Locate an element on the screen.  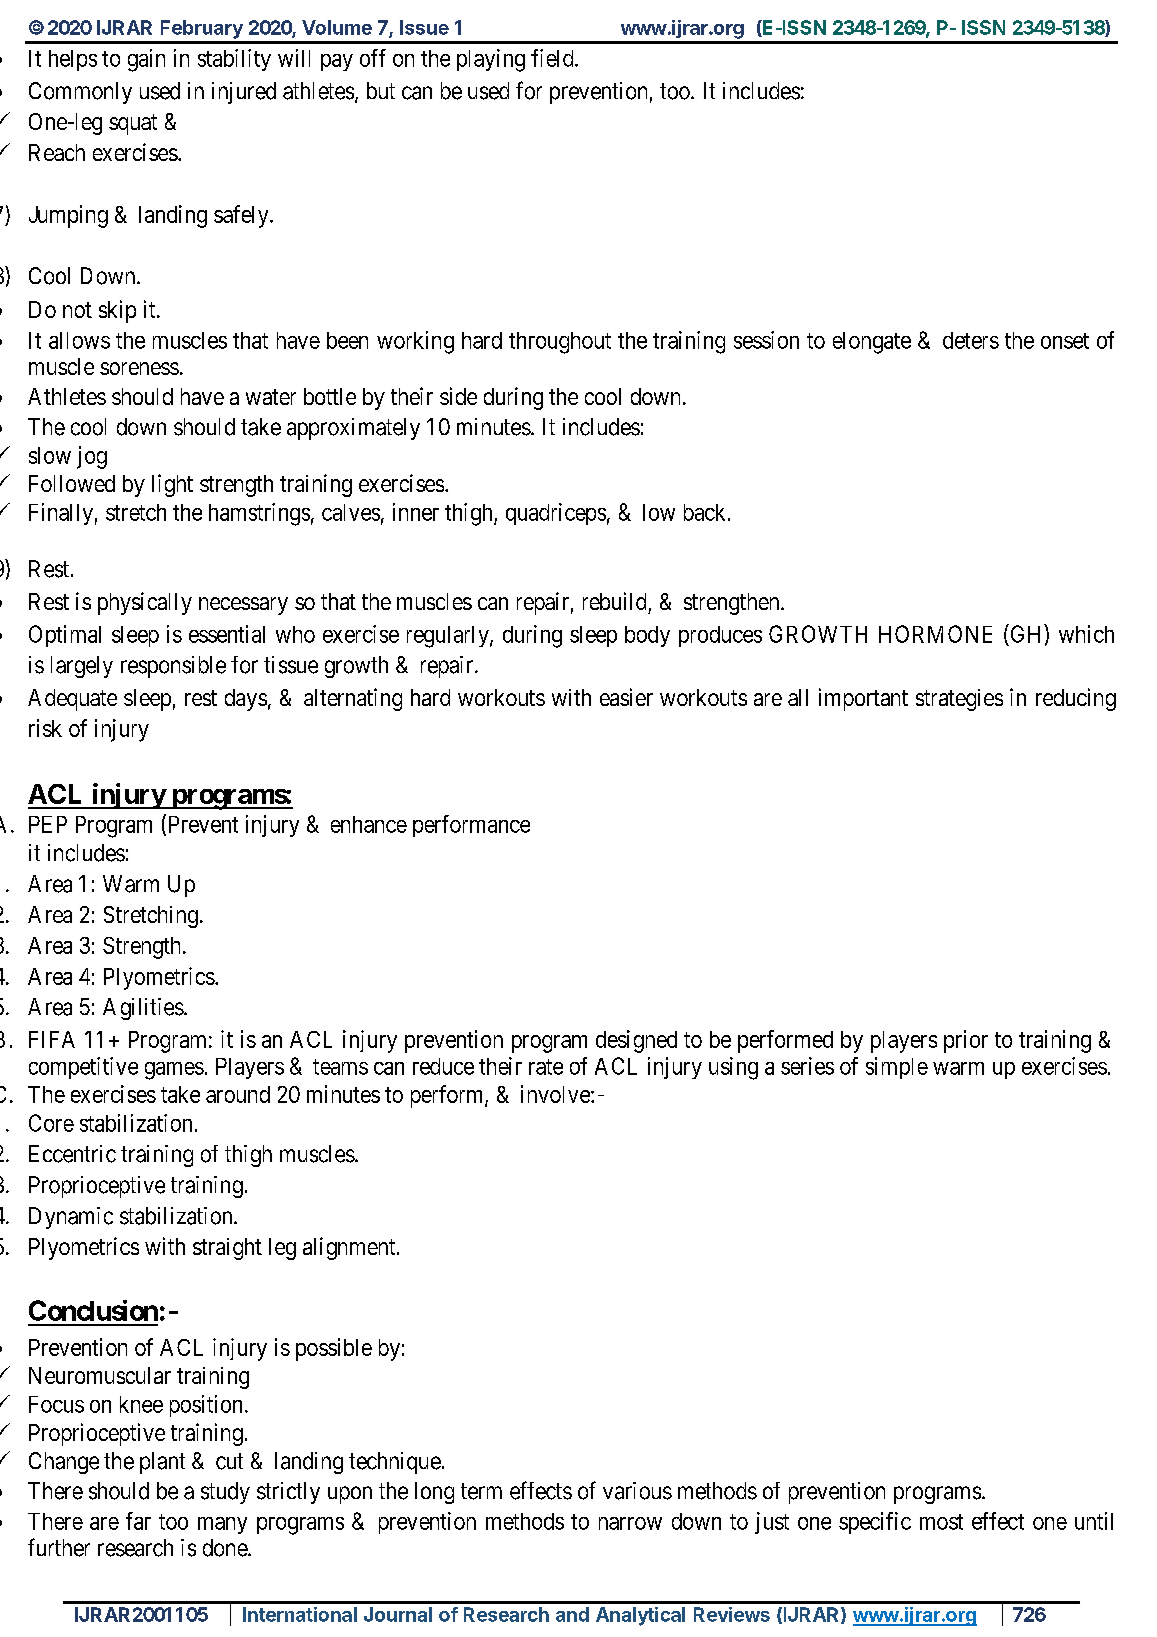
onset is located at coordinates (1065, 341).
